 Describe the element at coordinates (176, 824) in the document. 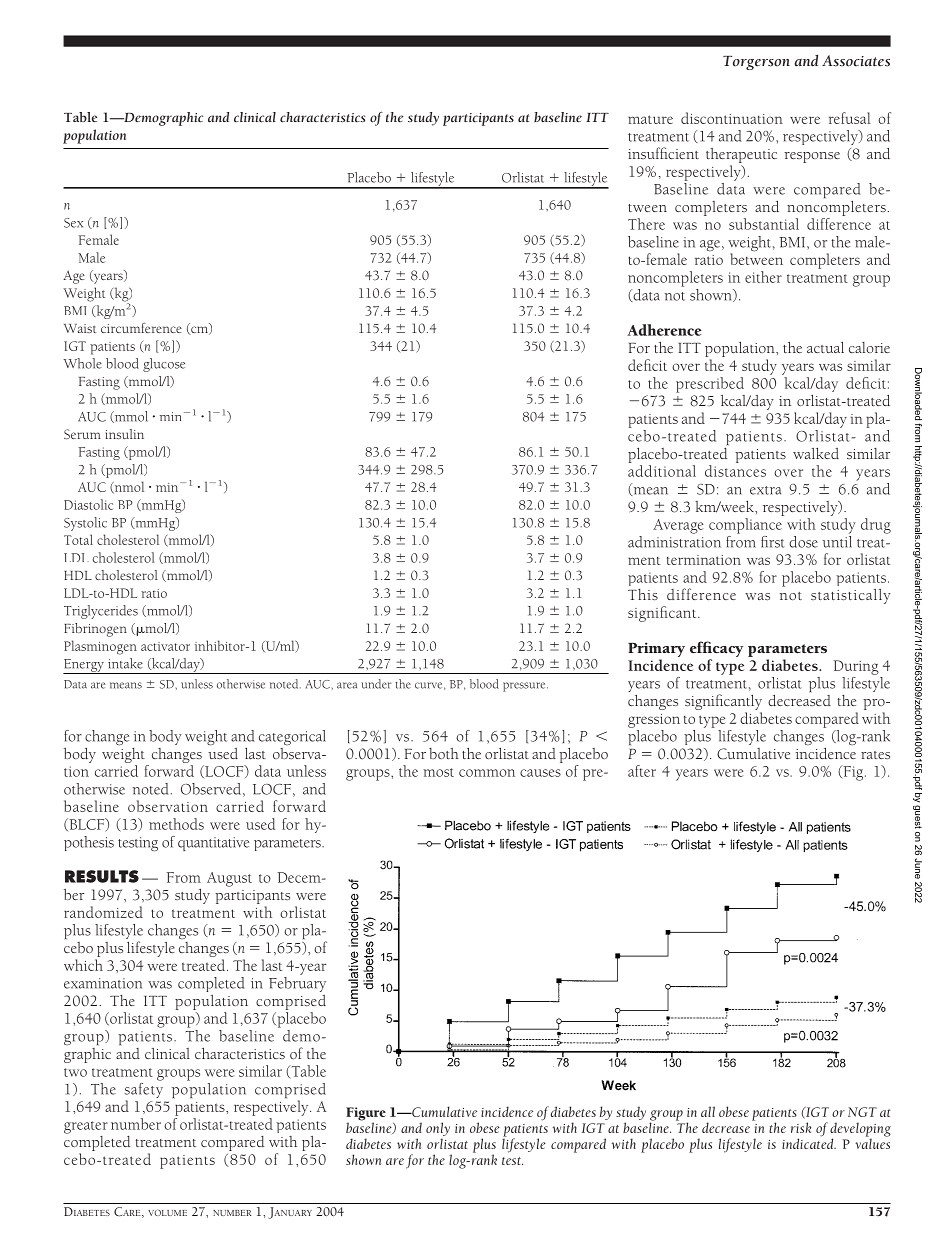

I see `methods` at that location.
